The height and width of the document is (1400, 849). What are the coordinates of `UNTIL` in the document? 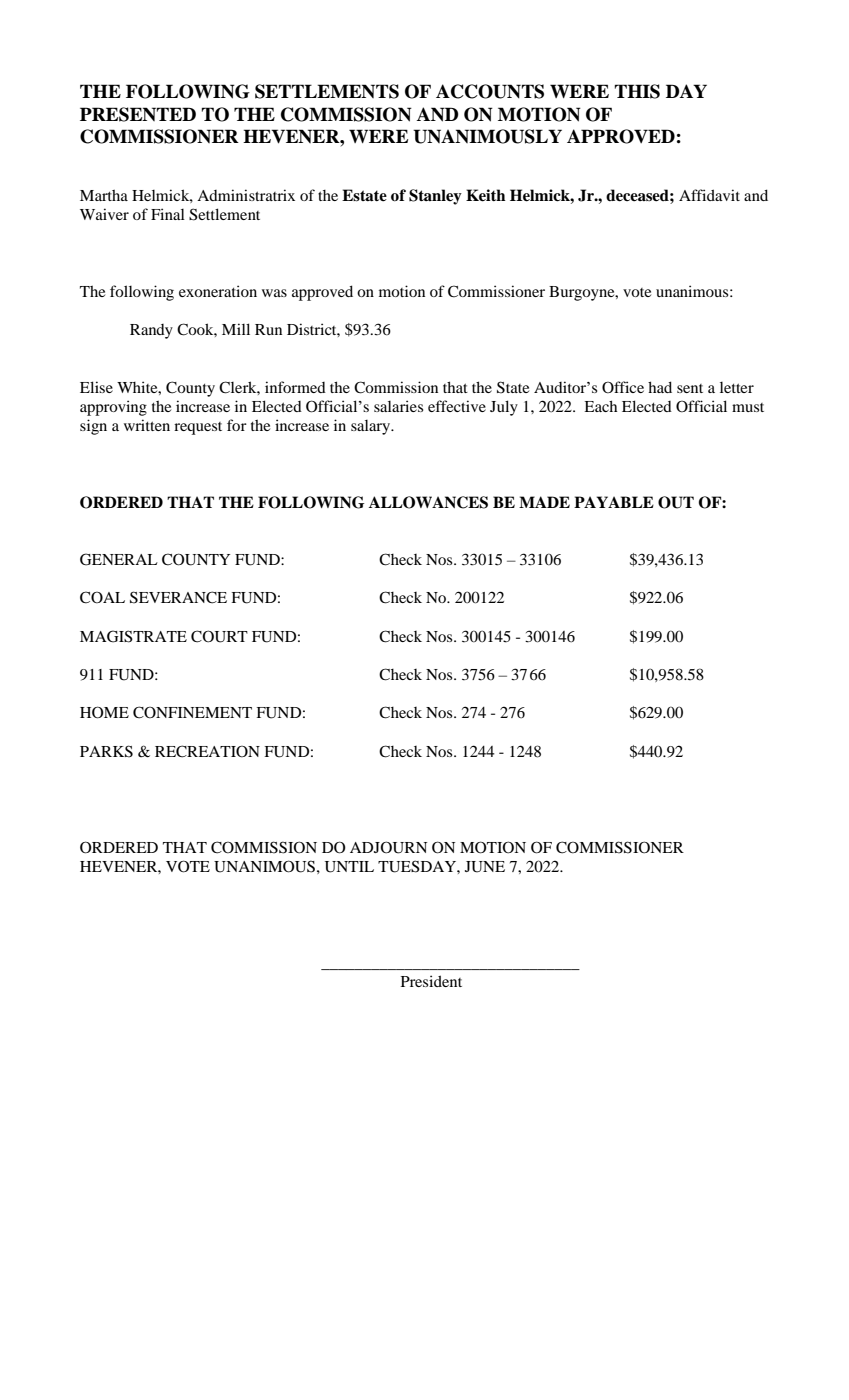 It's located at (349, 867).
